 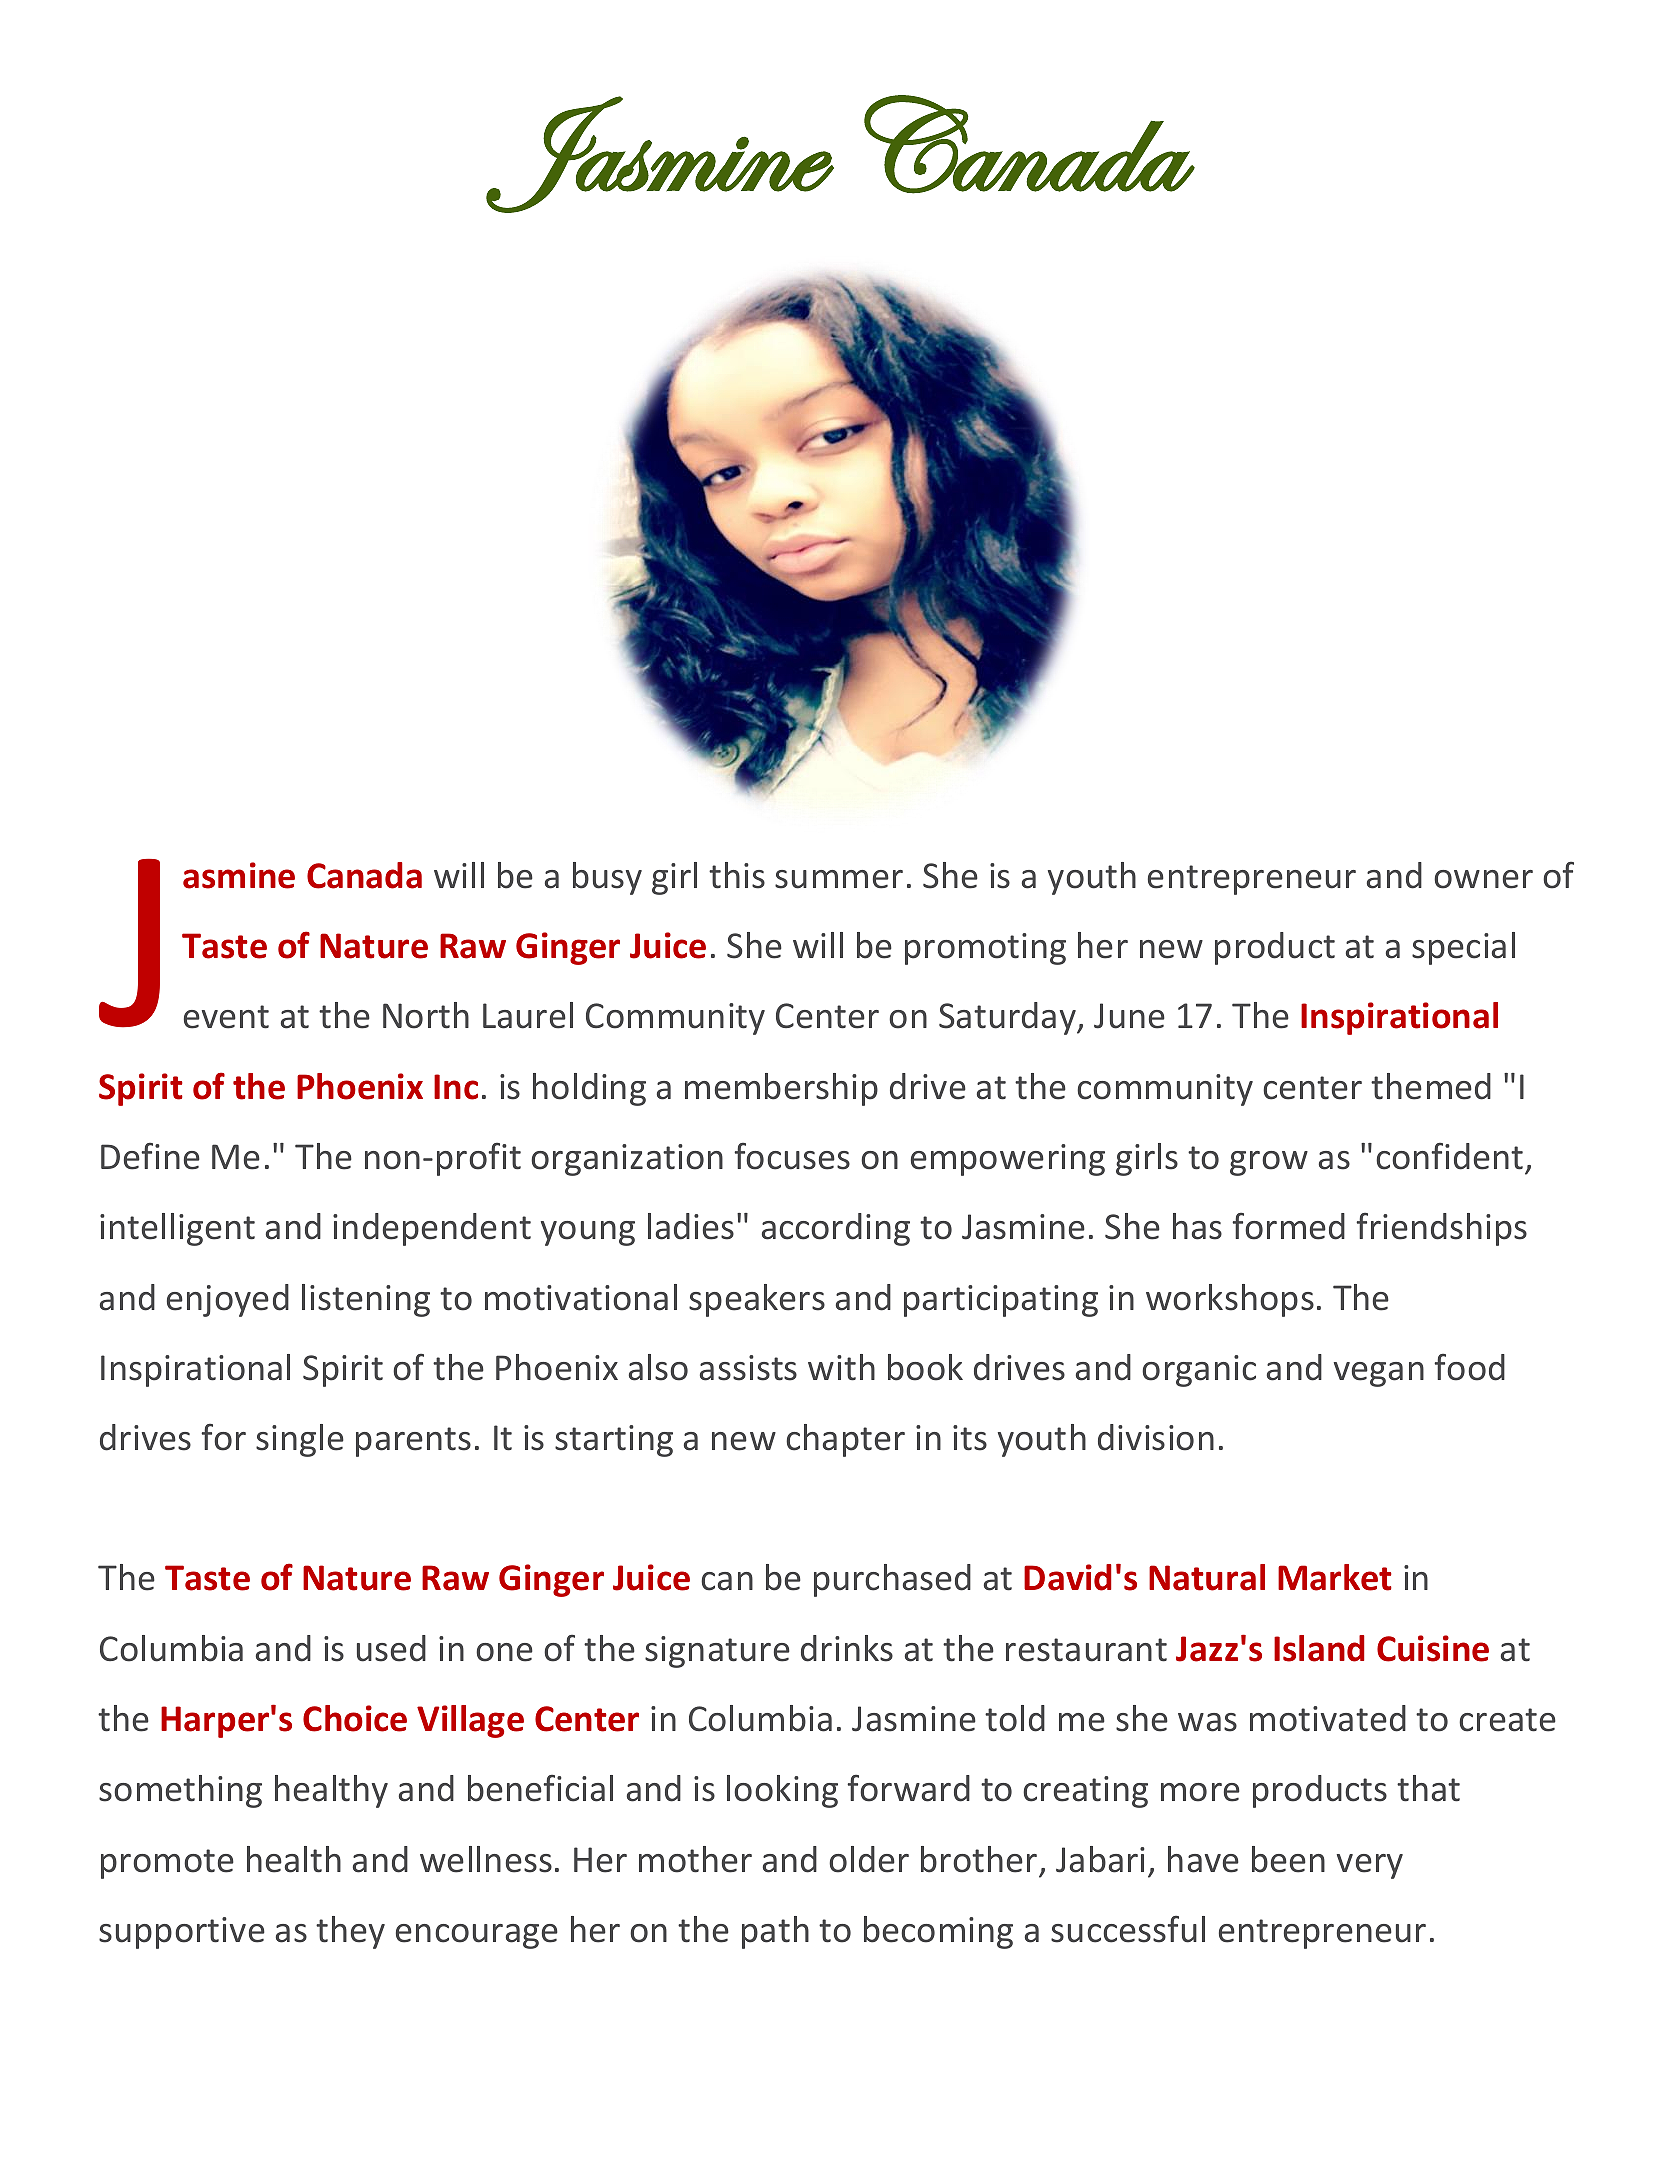 What do you see at coordinates (1379, 1374) in the screenshot?
I see `vegan` at bounding box center [1379, 1374].
